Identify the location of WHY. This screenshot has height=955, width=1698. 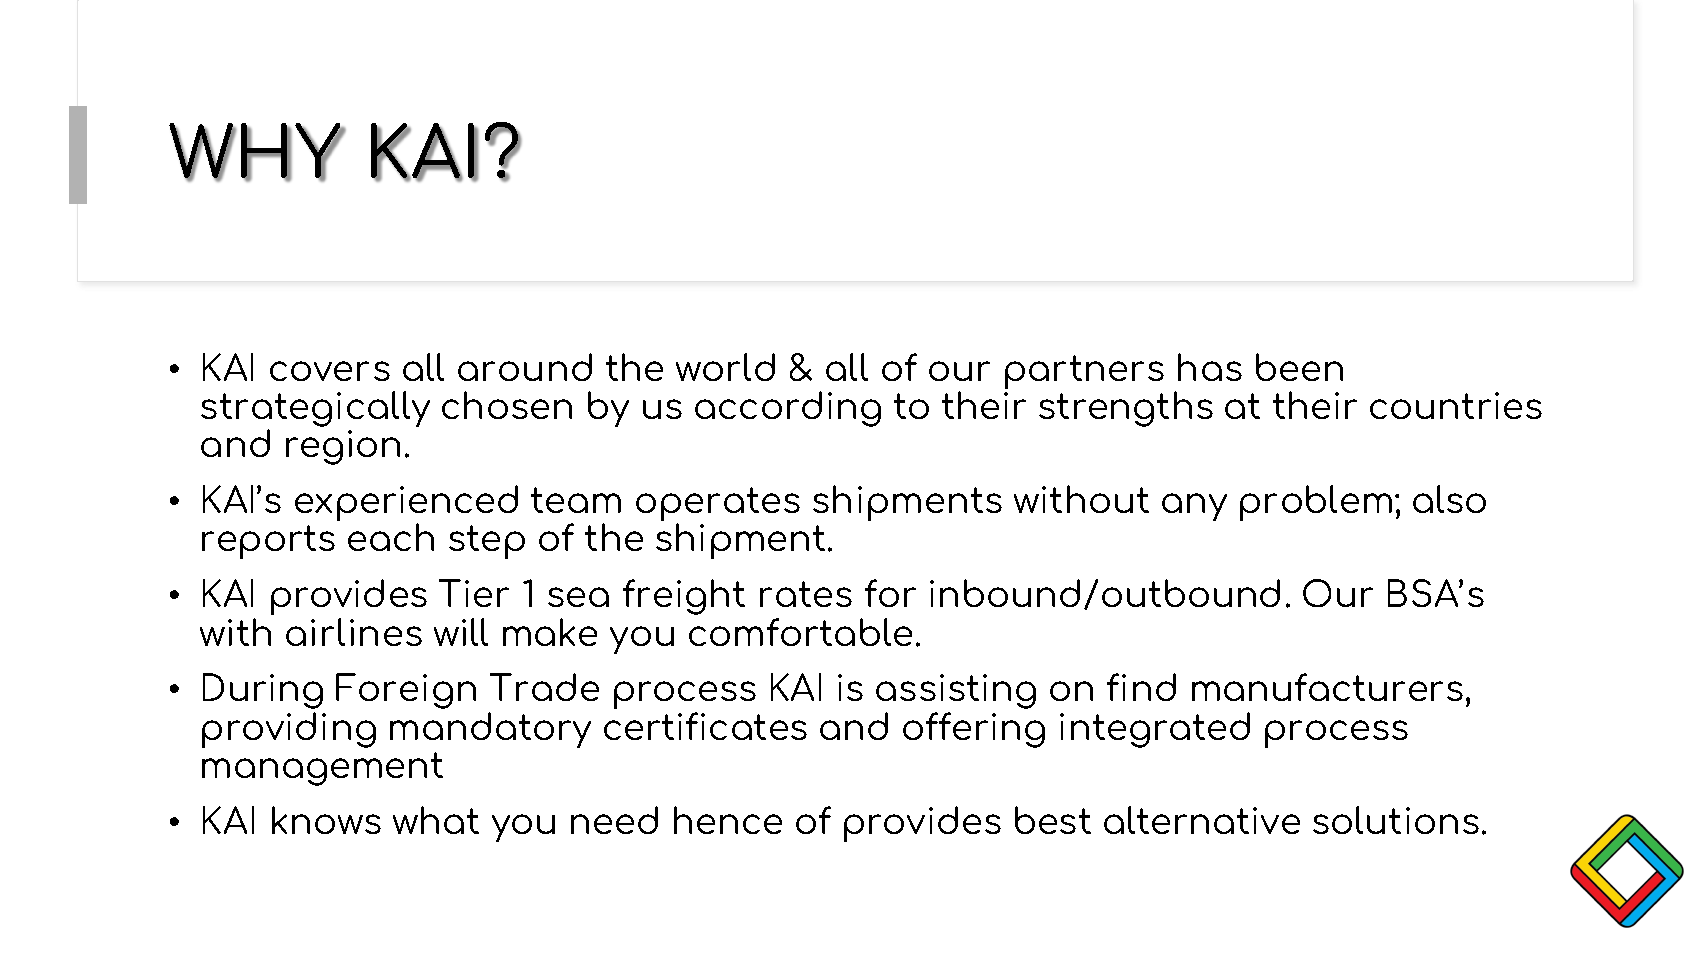
(256, 152).
